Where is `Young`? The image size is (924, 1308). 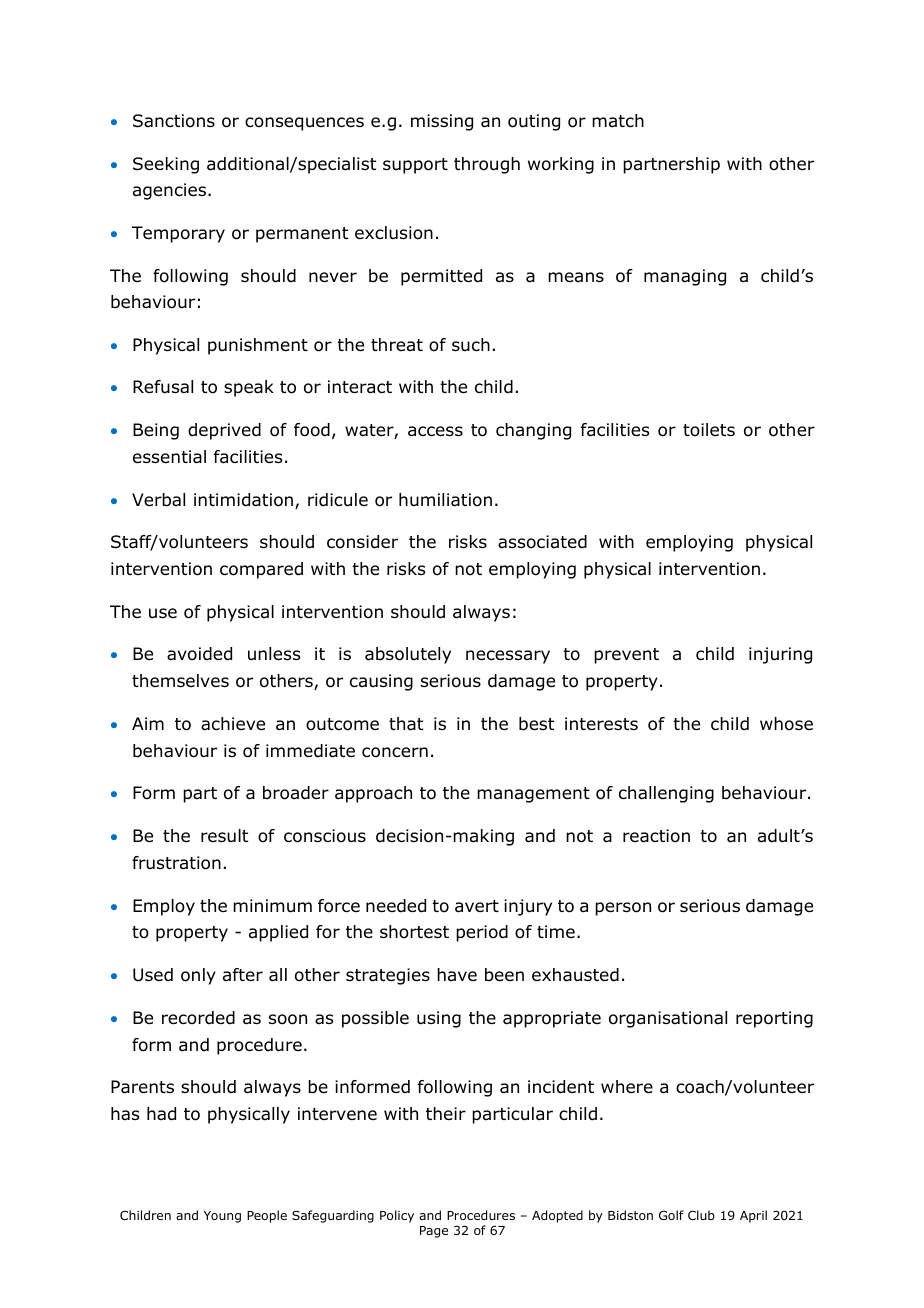 Young is located at coordinates (222, 1217).
